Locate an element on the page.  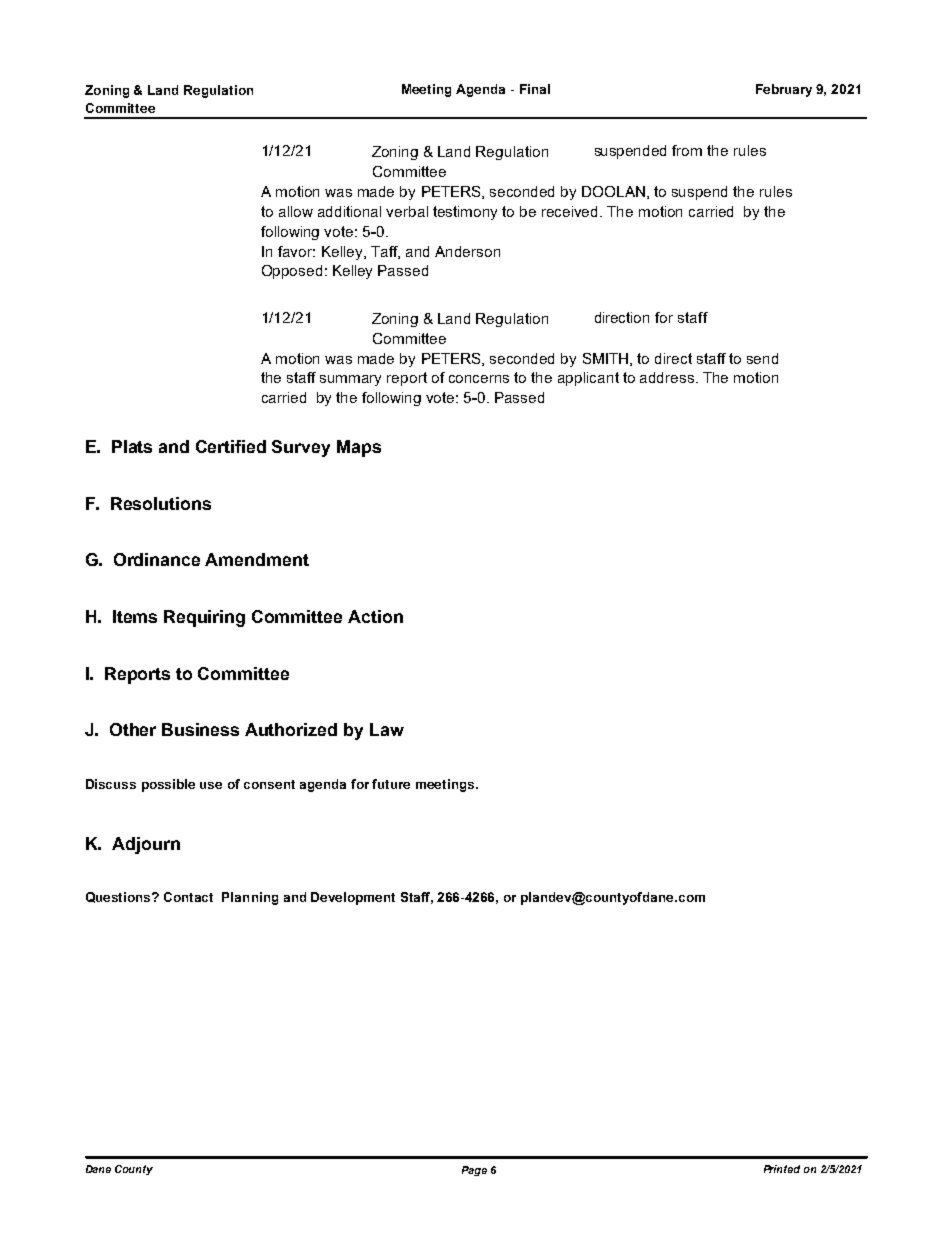
future is located at coordinates (391, 784).
